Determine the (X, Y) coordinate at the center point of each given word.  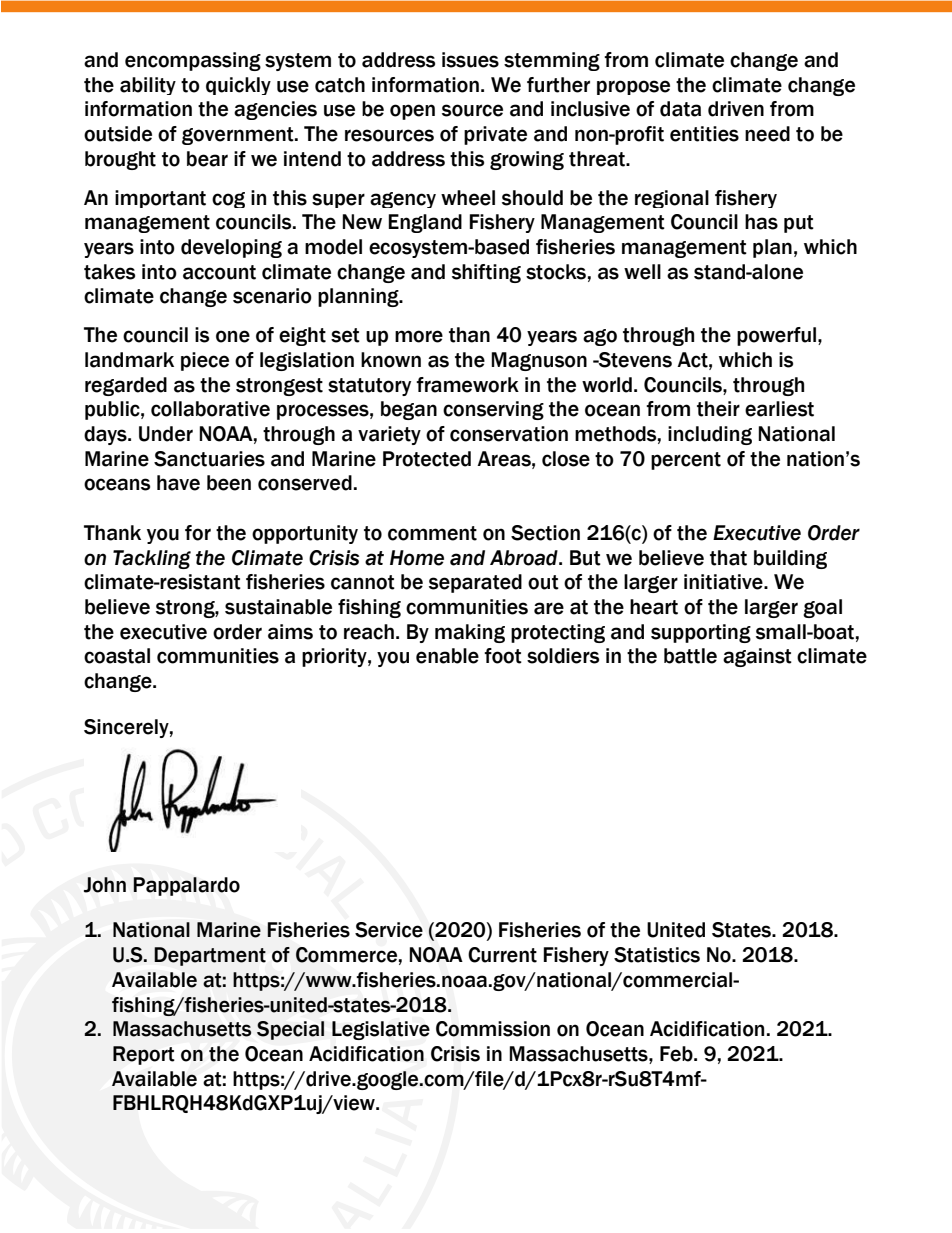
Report (143, 1055)
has (761, 222)
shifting (486, 273)
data (680, 109)
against (757, 657)
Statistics (657, 955)
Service (389, 930)
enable (447, 656)
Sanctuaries (209, 459)
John (105, 885)
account (219, 272)
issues (470, 60)
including (710, 435)
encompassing (193, 61)
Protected (427, 459)
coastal (117, 656)
